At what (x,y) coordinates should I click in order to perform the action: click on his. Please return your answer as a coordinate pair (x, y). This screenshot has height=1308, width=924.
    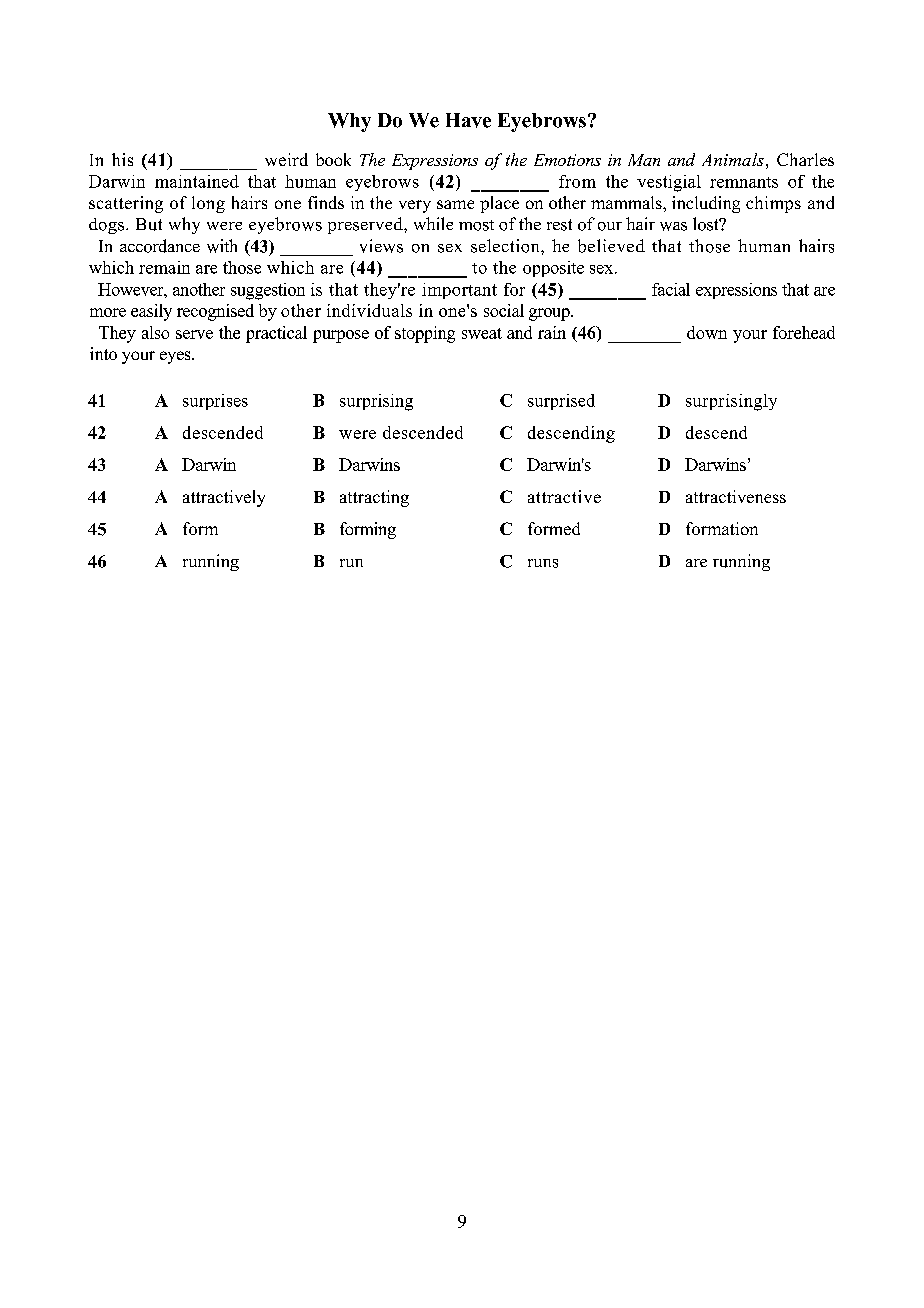
    Looking at the image, I should click on (122, 159).
